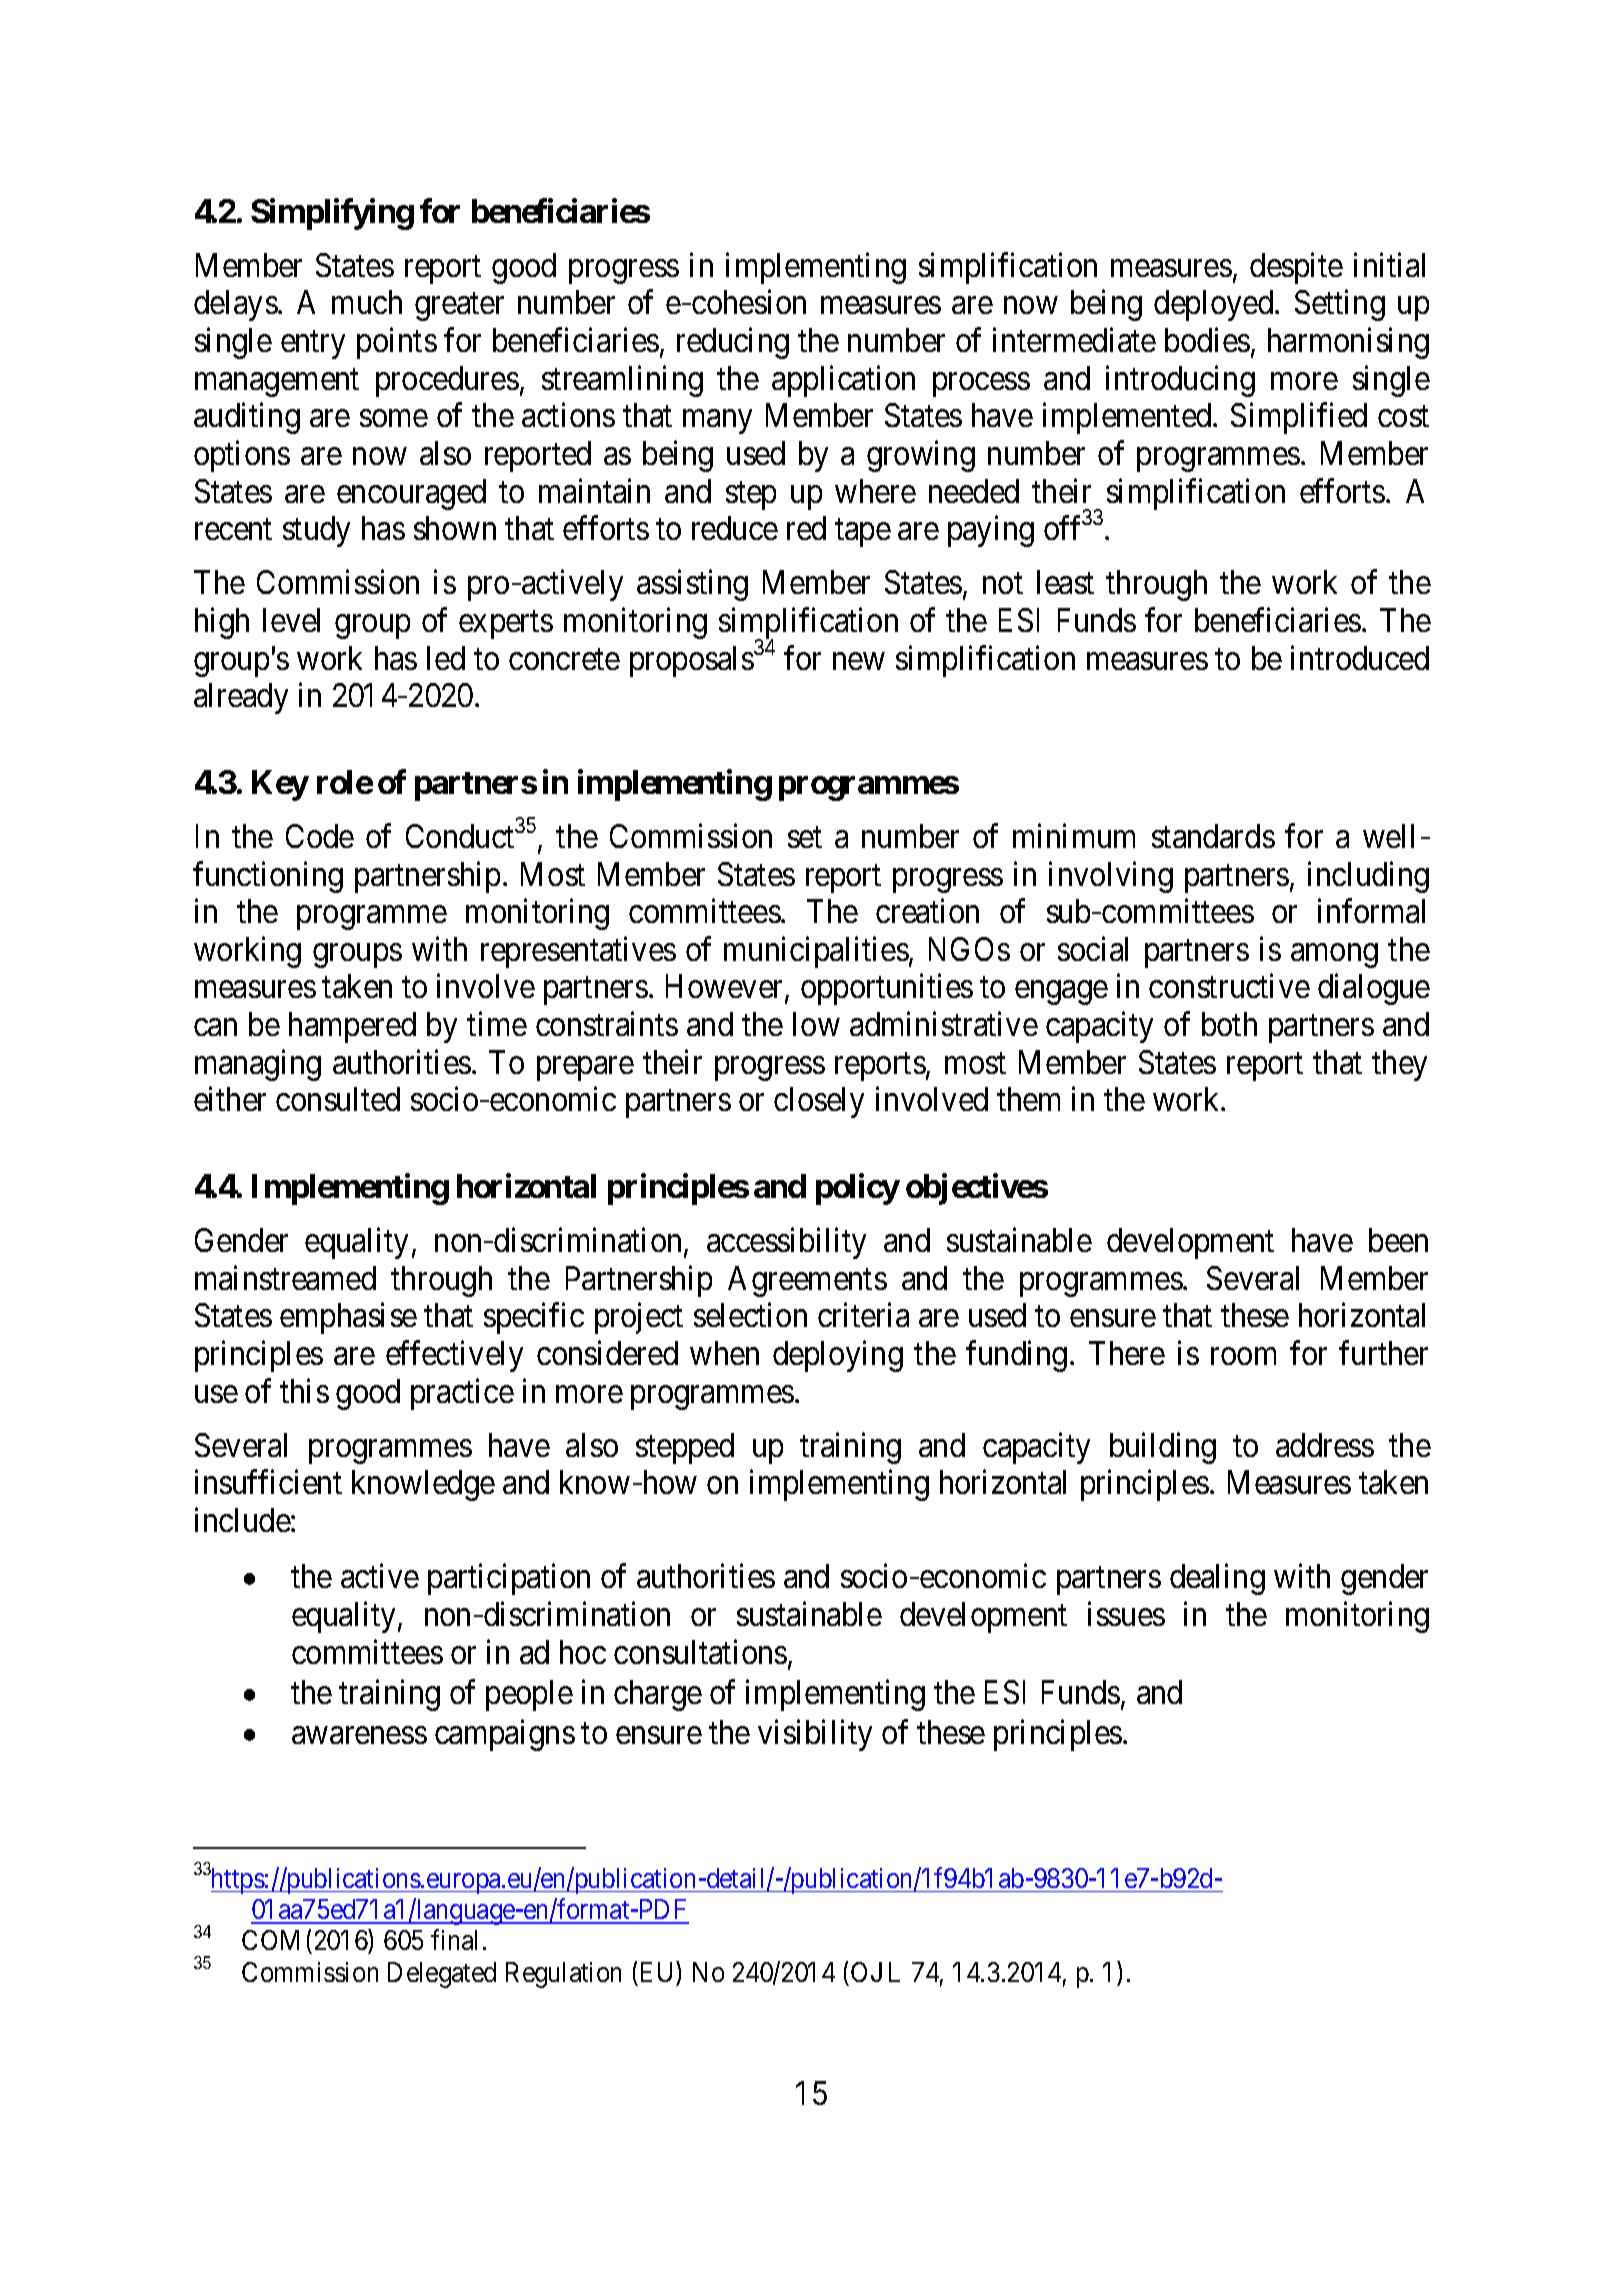  Describe the element at coordinates (304, 1390) in the screenshot. I see `this` at that location.
